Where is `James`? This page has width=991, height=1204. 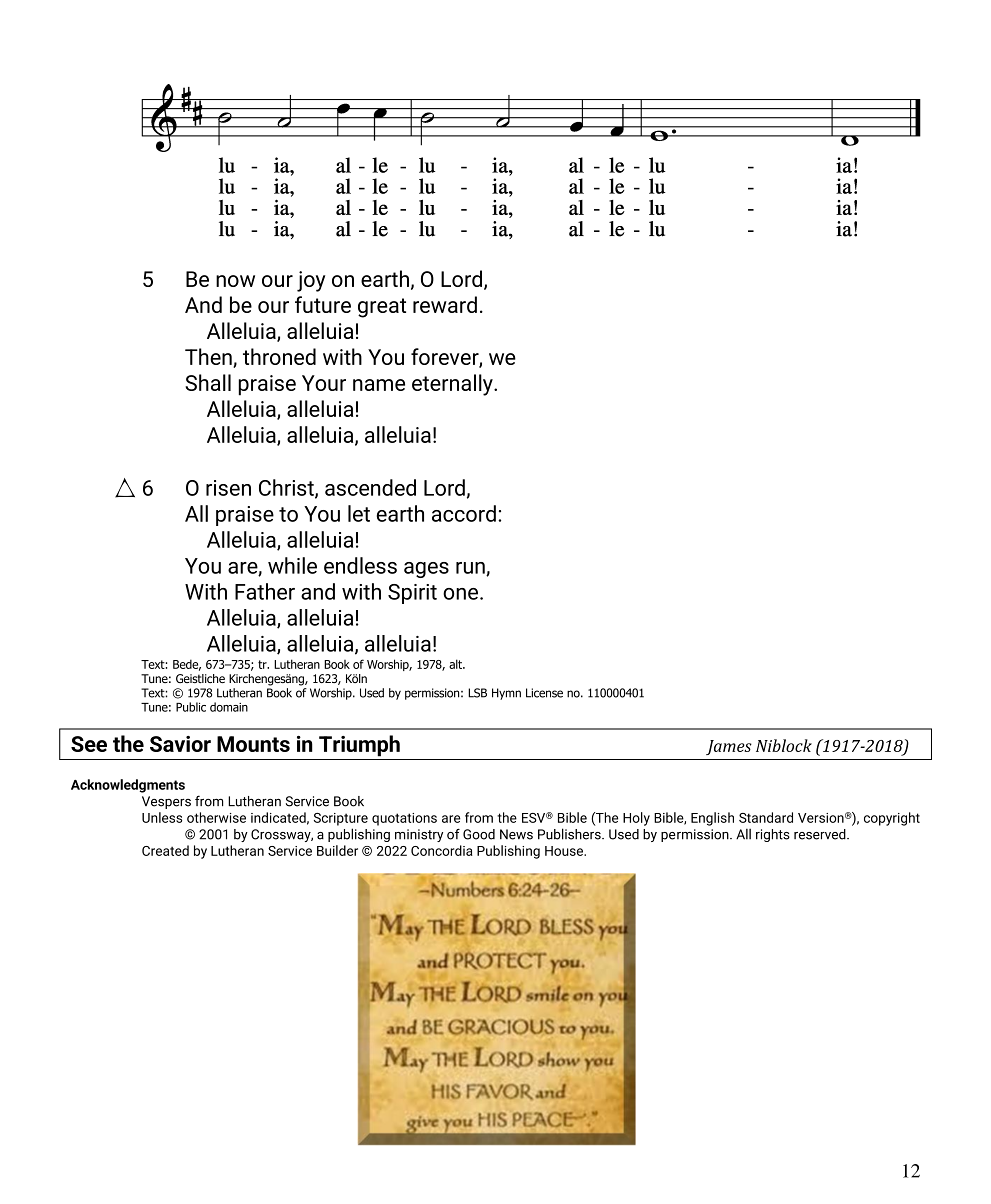 James is located at coordinates (729, 747).
